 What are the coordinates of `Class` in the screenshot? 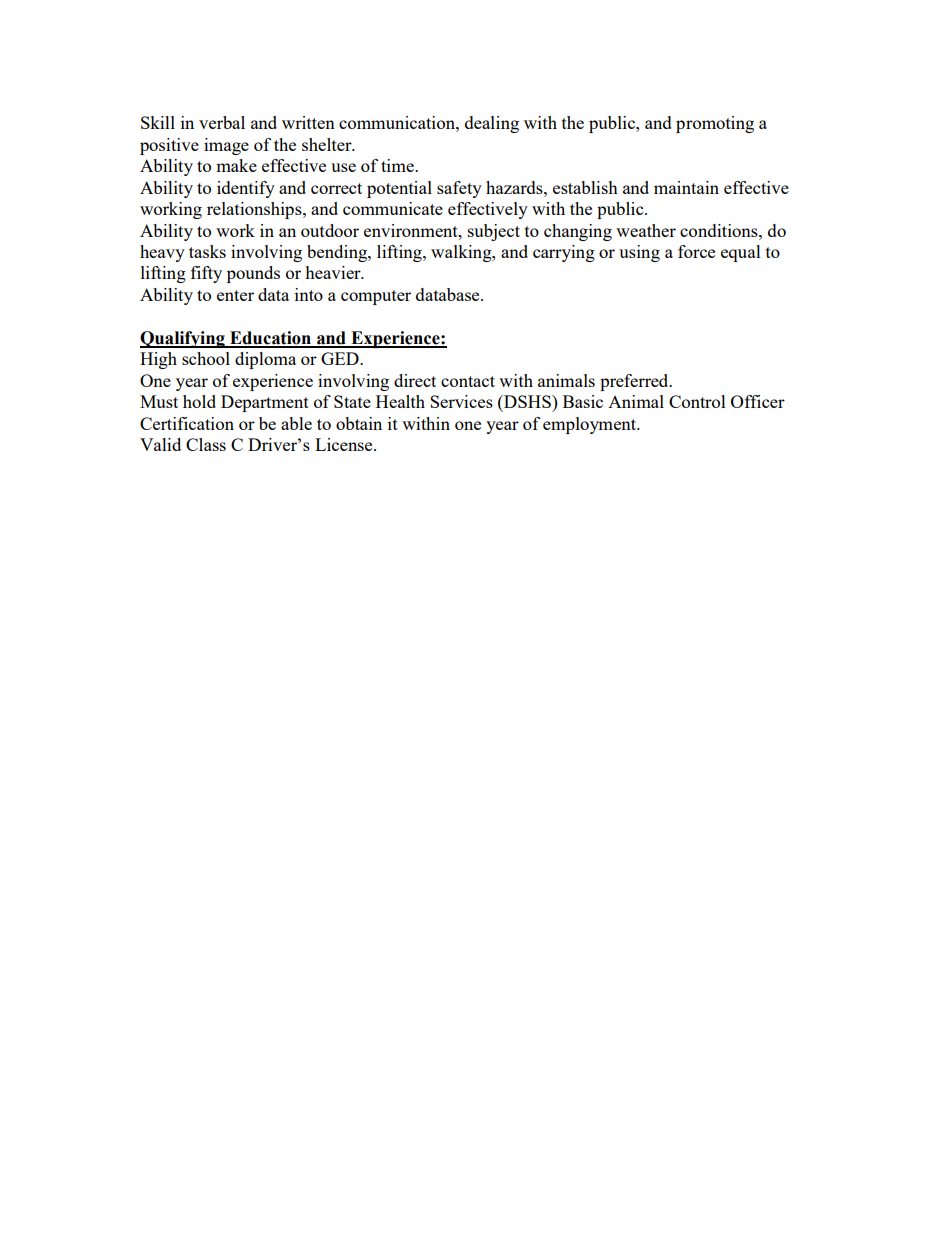 It's located at (206, 444).
